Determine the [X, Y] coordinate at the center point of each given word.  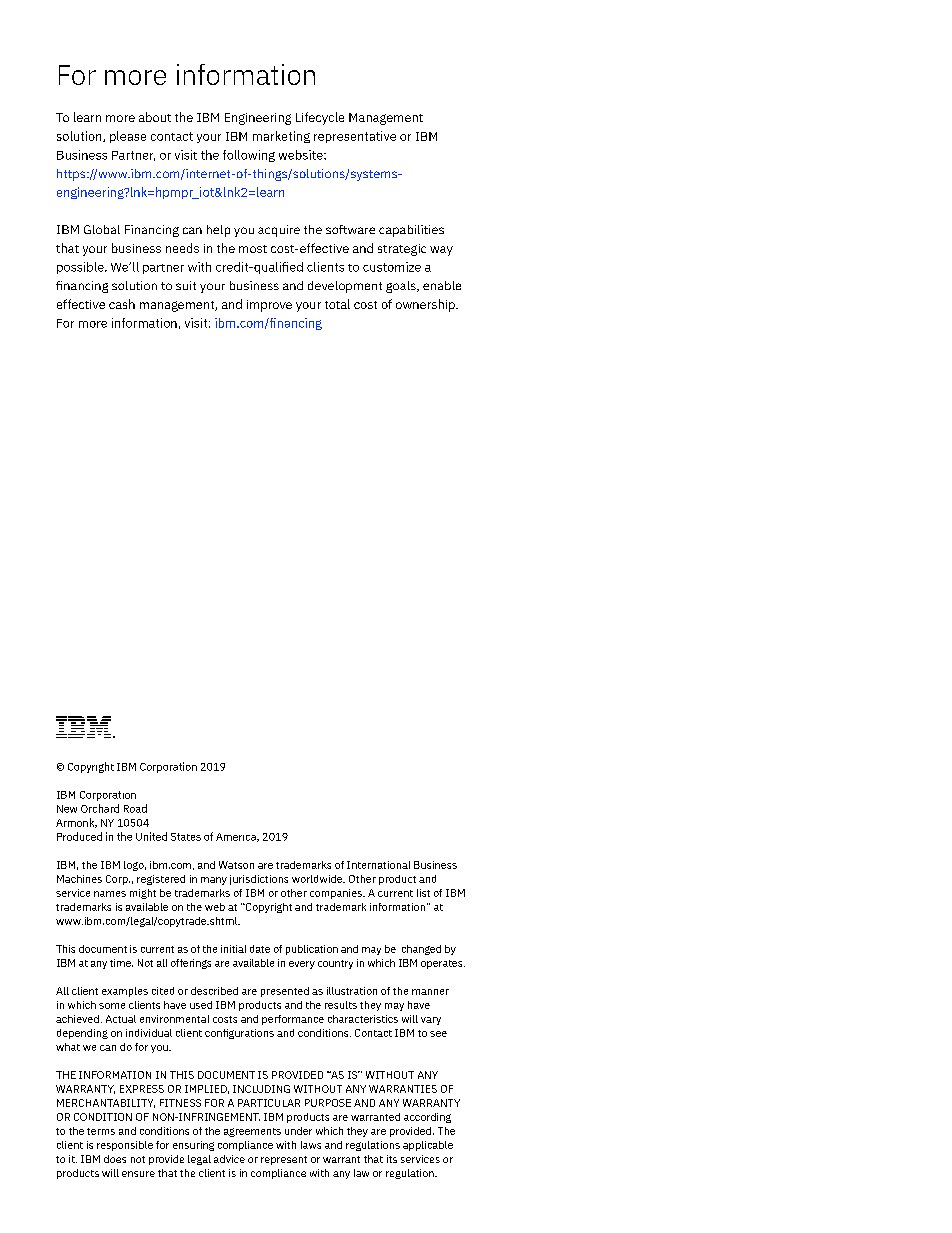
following [249, 156]
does [115, 1159]
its [392, 1159]
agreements [252, 1132]
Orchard [100, 808]
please [128, 137]
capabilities [411, 231]
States [186, 837]
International [378, 865]
